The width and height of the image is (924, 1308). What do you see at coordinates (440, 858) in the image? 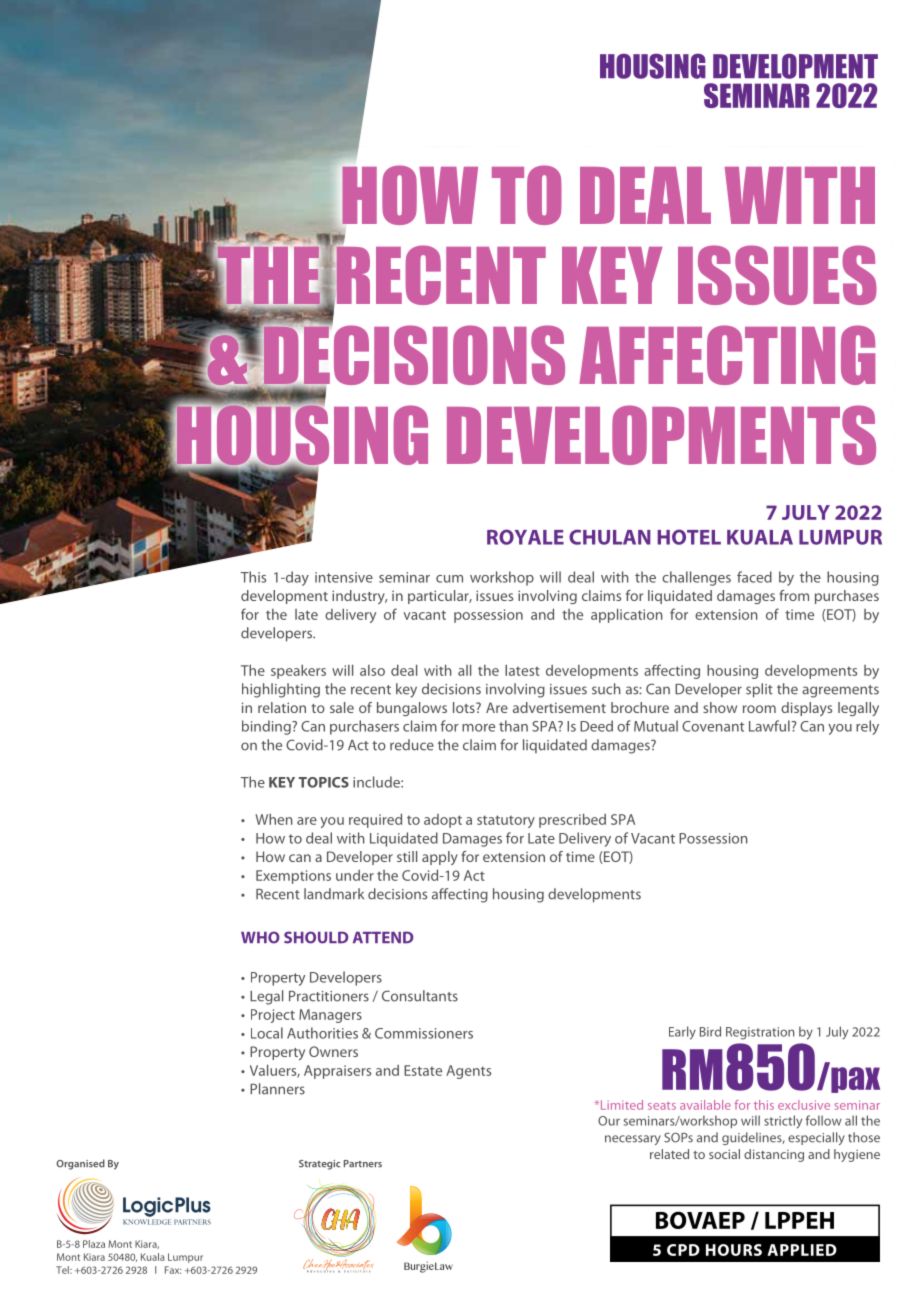
I see `apply` at bounding box center [440, 858].
